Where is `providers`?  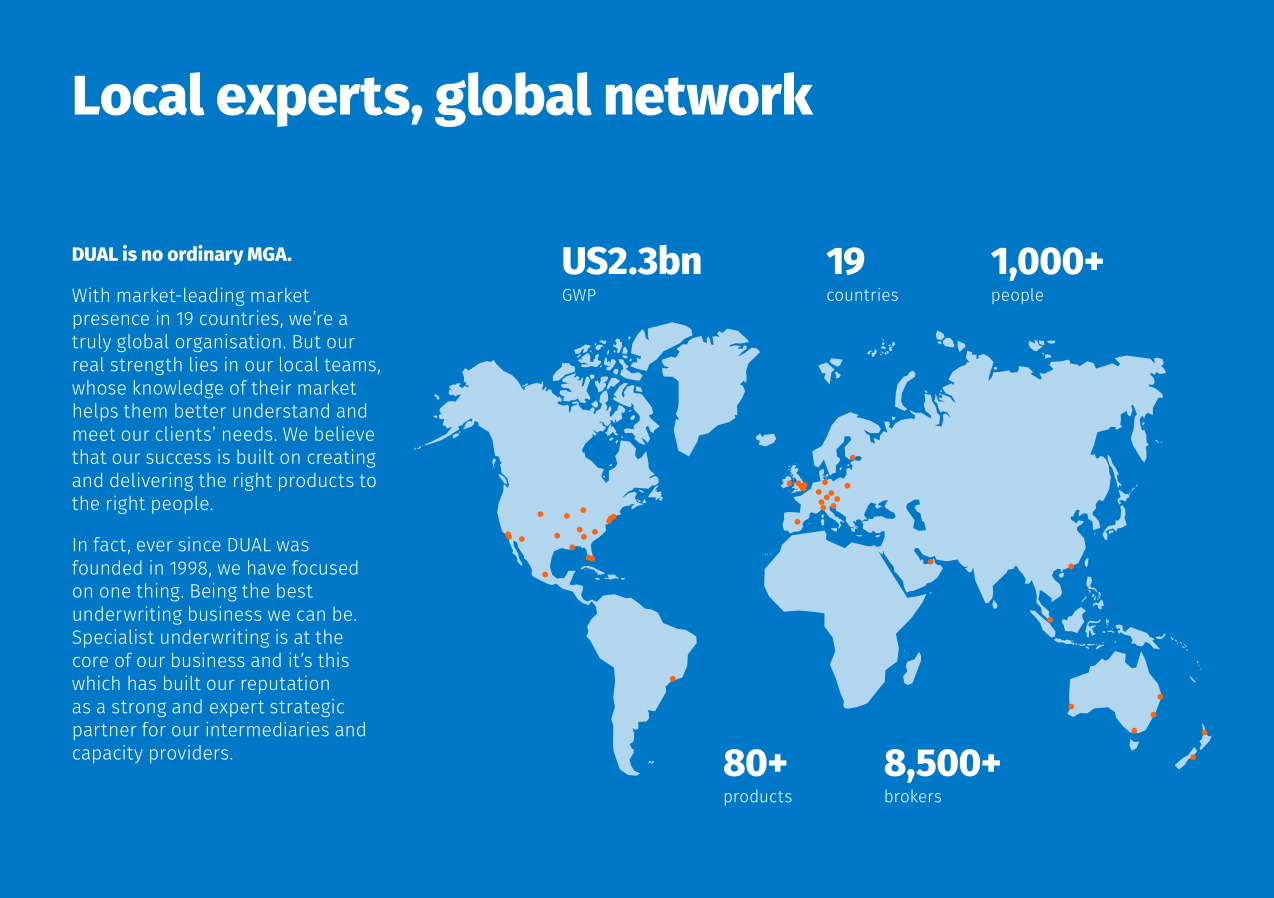
providers is located at coordinates (189, 754).
